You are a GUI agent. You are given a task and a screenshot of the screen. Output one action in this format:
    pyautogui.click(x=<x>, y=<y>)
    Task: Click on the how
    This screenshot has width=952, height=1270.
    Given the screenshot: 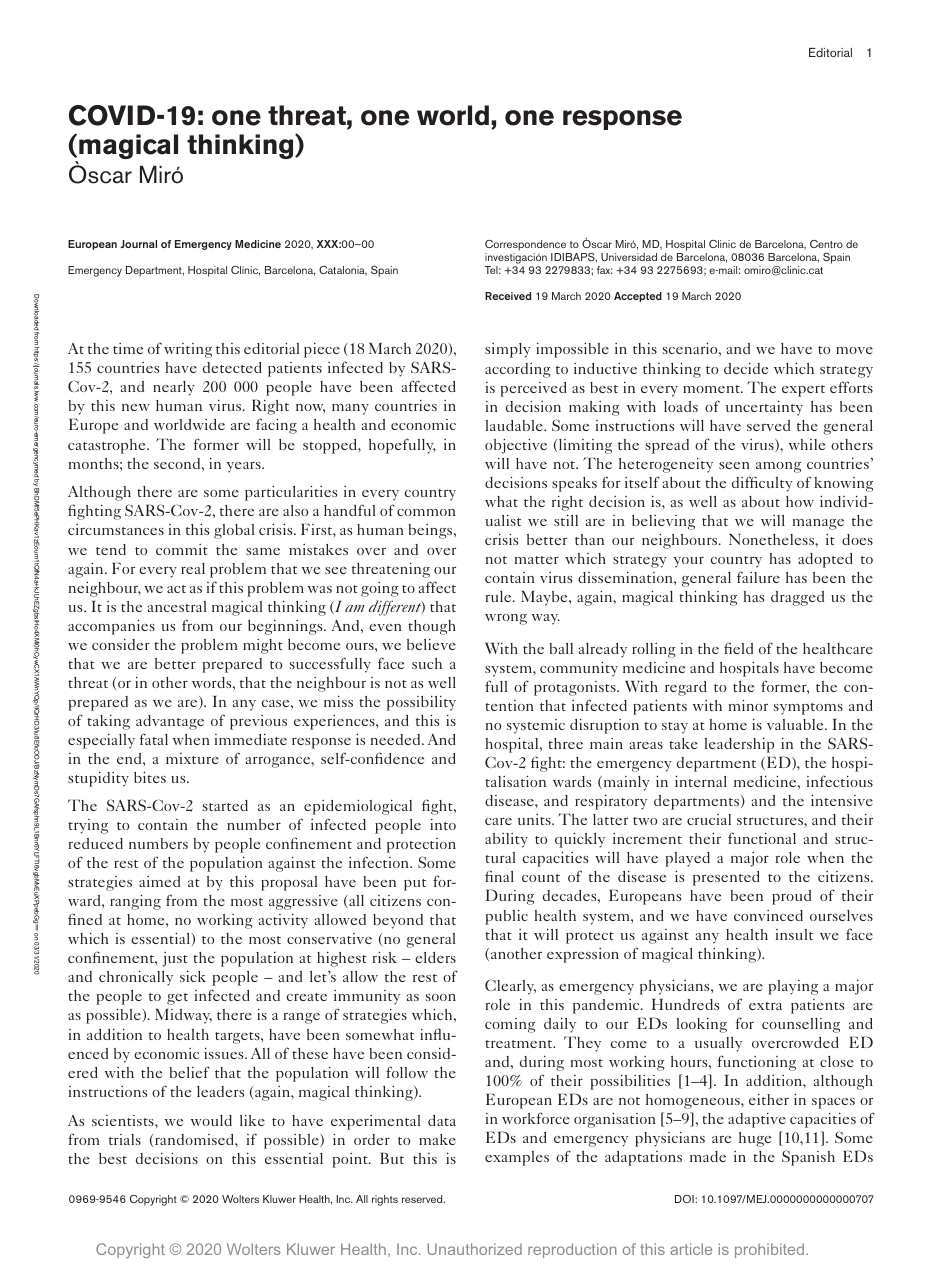 What is the action you would take?
    pyautogui.click(x=800, y=501)
